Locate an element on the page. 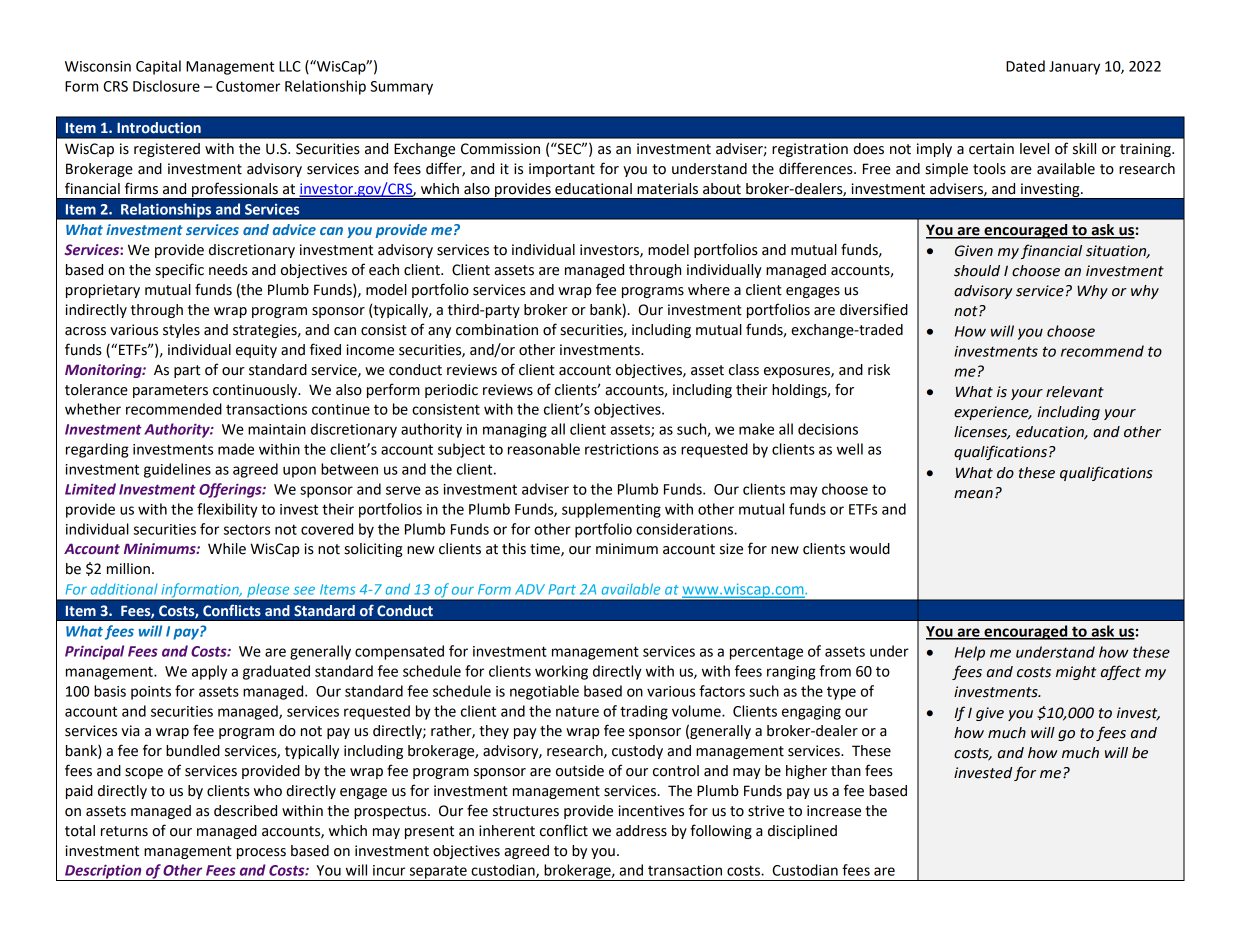 This page has width=1233, height=952. guidelines is located at coordinates (177, 470).
